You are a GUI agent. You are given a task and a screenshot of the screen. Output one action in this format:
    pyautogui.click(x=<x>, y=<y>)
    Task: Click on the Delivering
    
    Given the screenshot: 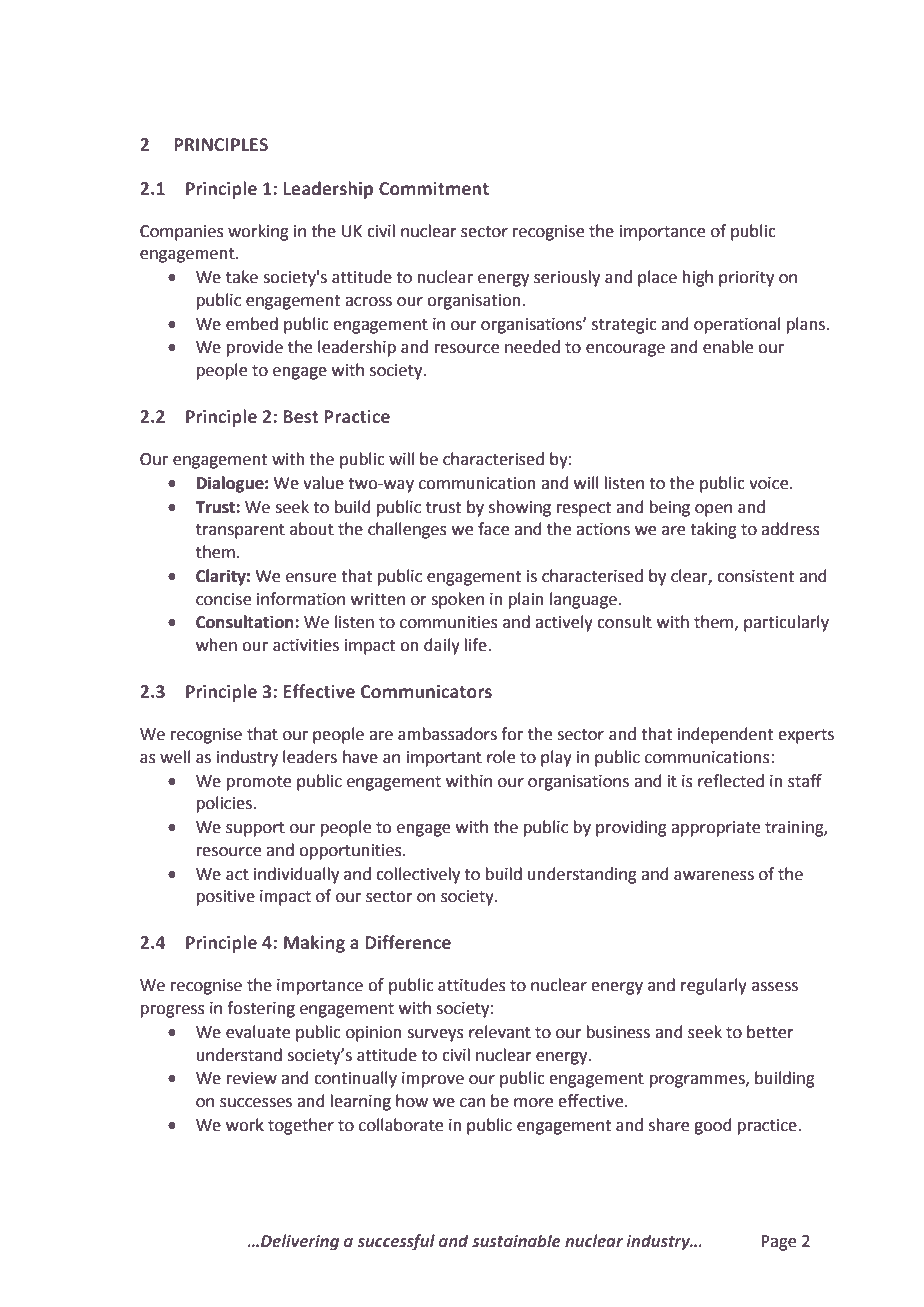 What is the action you would take?
    pyautogui.click(x=300, y=1242)
